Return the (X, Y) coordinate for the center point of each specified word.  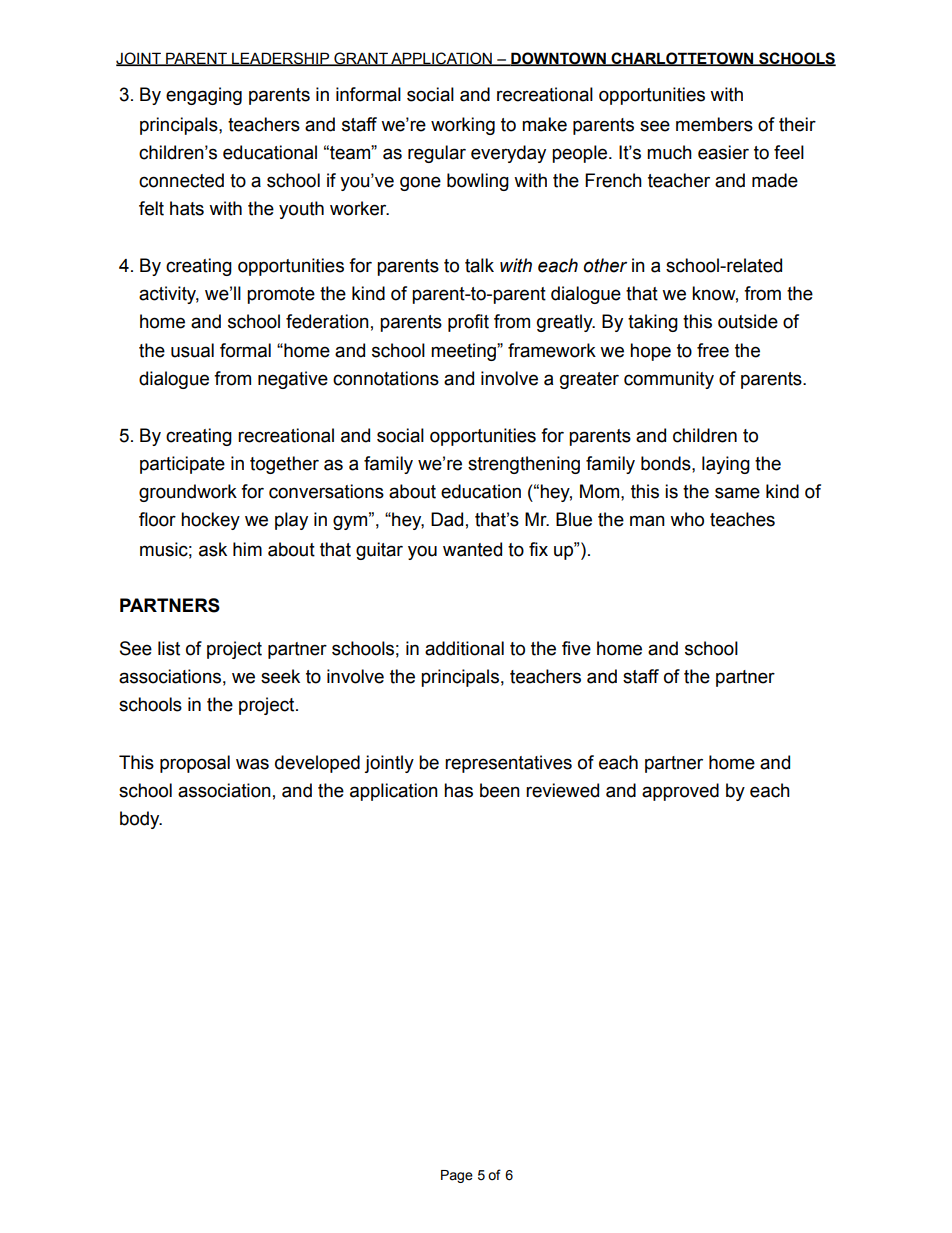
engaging (204, 96)
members (714, 124)
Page (457, 1176)
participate (182, 465)
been (500, 790)
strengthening (524, 465)
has (458, 790)
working (463, 126)
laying (726, 465)
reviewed (562, 790)
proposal (195, 764)
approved (680, 792)
